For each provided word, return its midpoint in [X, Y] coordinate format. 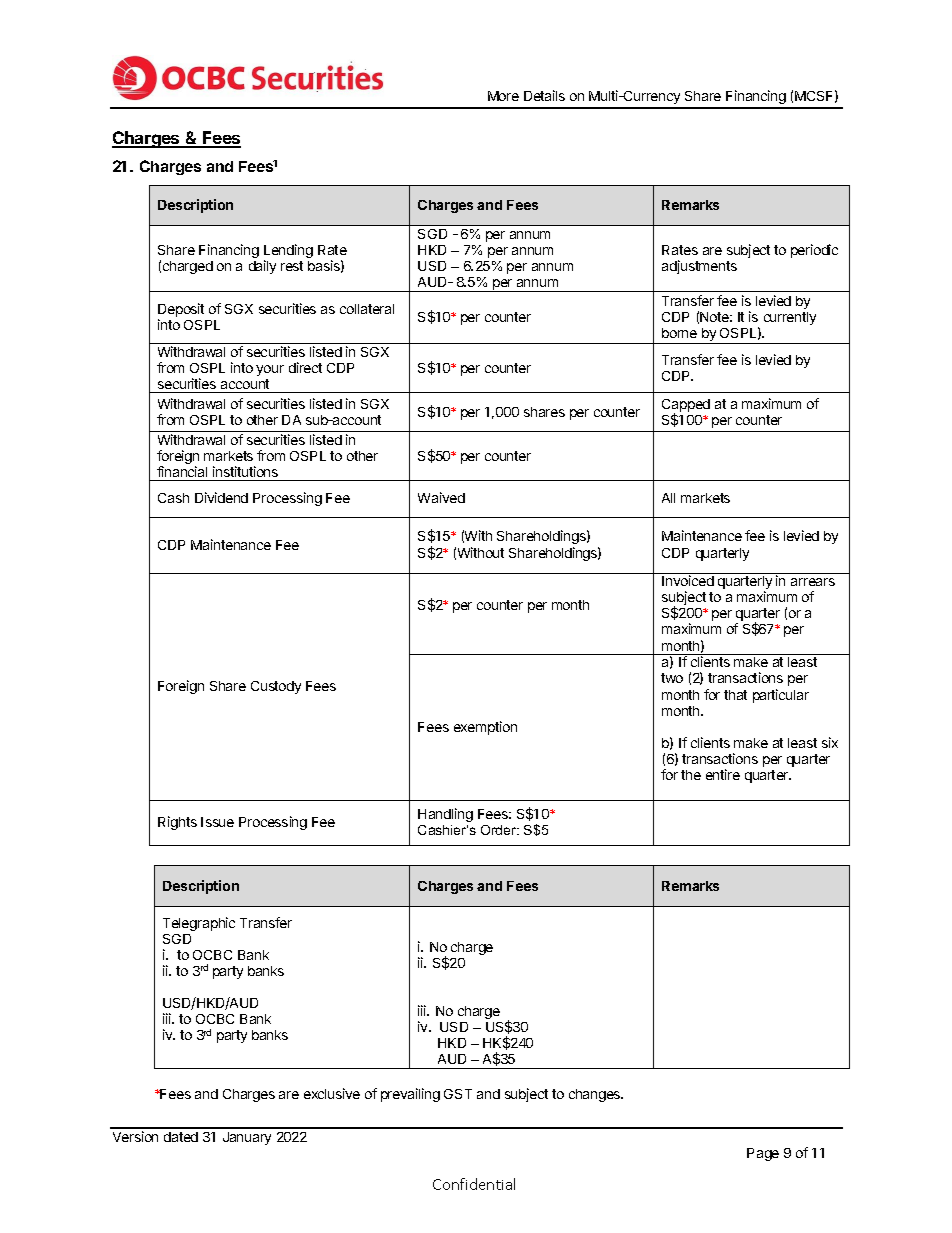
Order [500, 830]
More [503, 96]
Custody [276, 687]
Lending [288, 252]
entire [723, 774]
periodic [814, 251]
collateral [367, 309]
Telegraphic [199, 924]
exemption [485, 728]
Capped [686, 407]
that [735, 695]
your [270, 370]
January [247, 1138]
